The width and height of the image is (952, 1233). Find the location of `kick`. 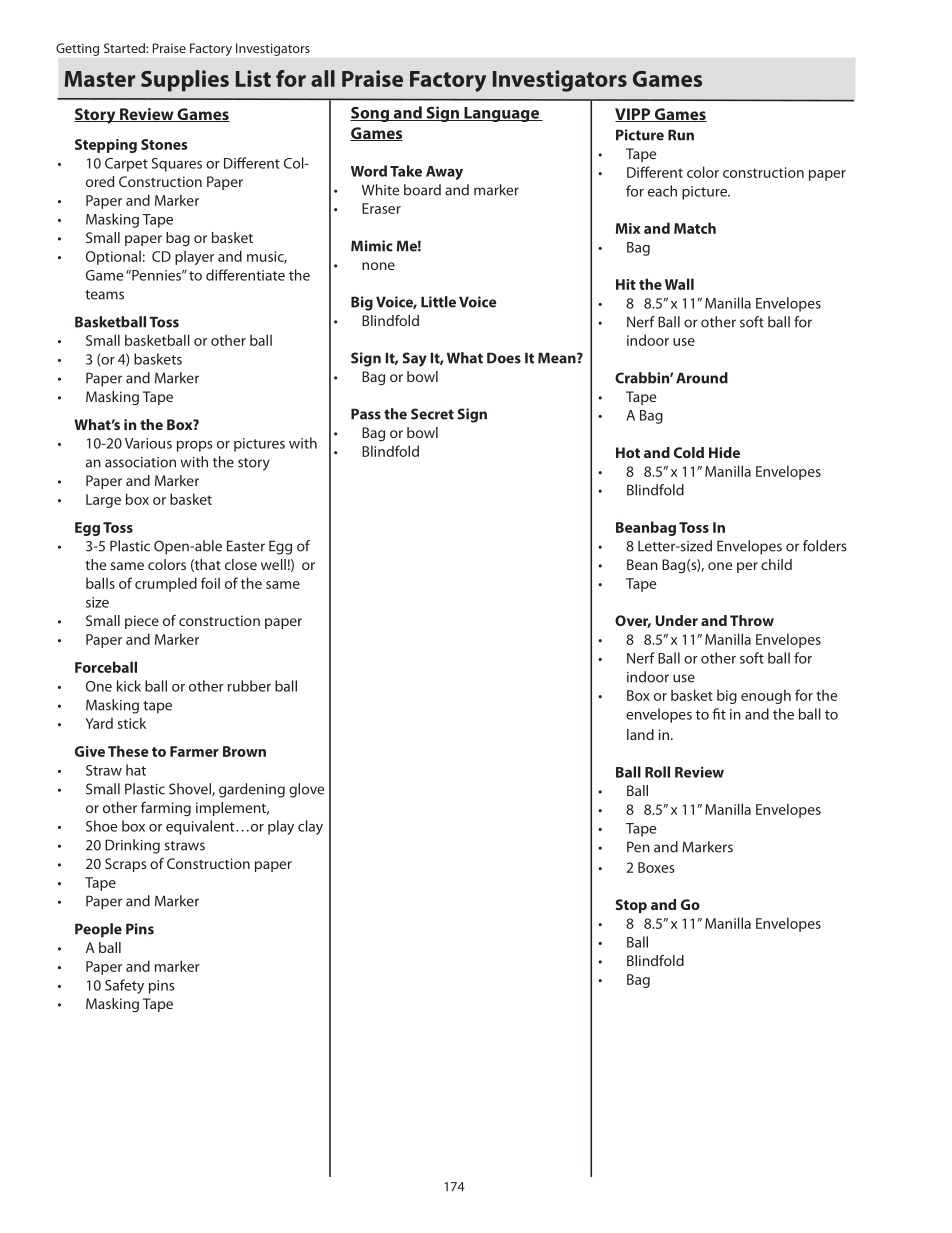

kick is located at coordinates (129, 686).
